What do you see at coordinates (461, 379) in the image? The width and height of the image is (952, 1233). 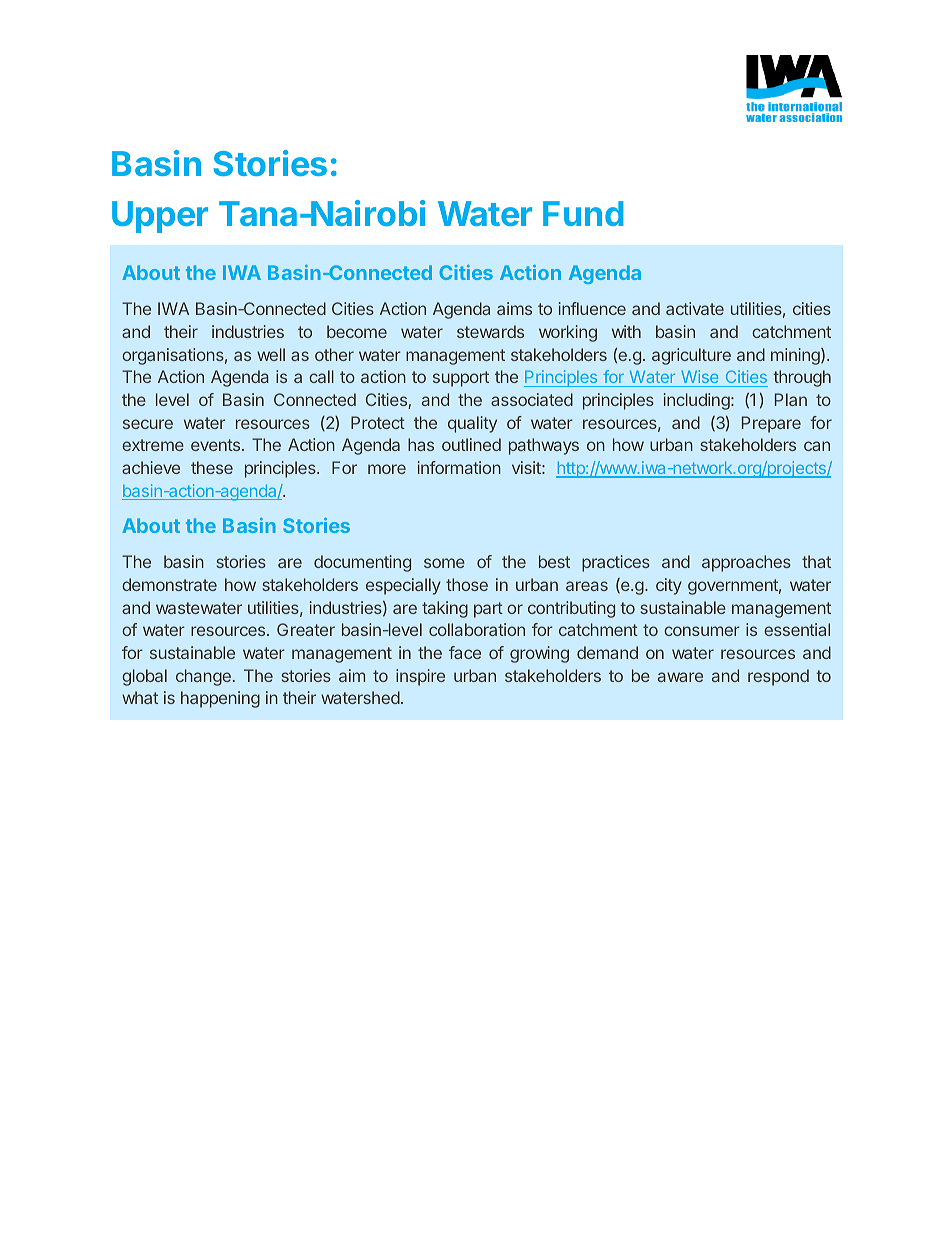 I see `support` at bounding box center [461, 379].
